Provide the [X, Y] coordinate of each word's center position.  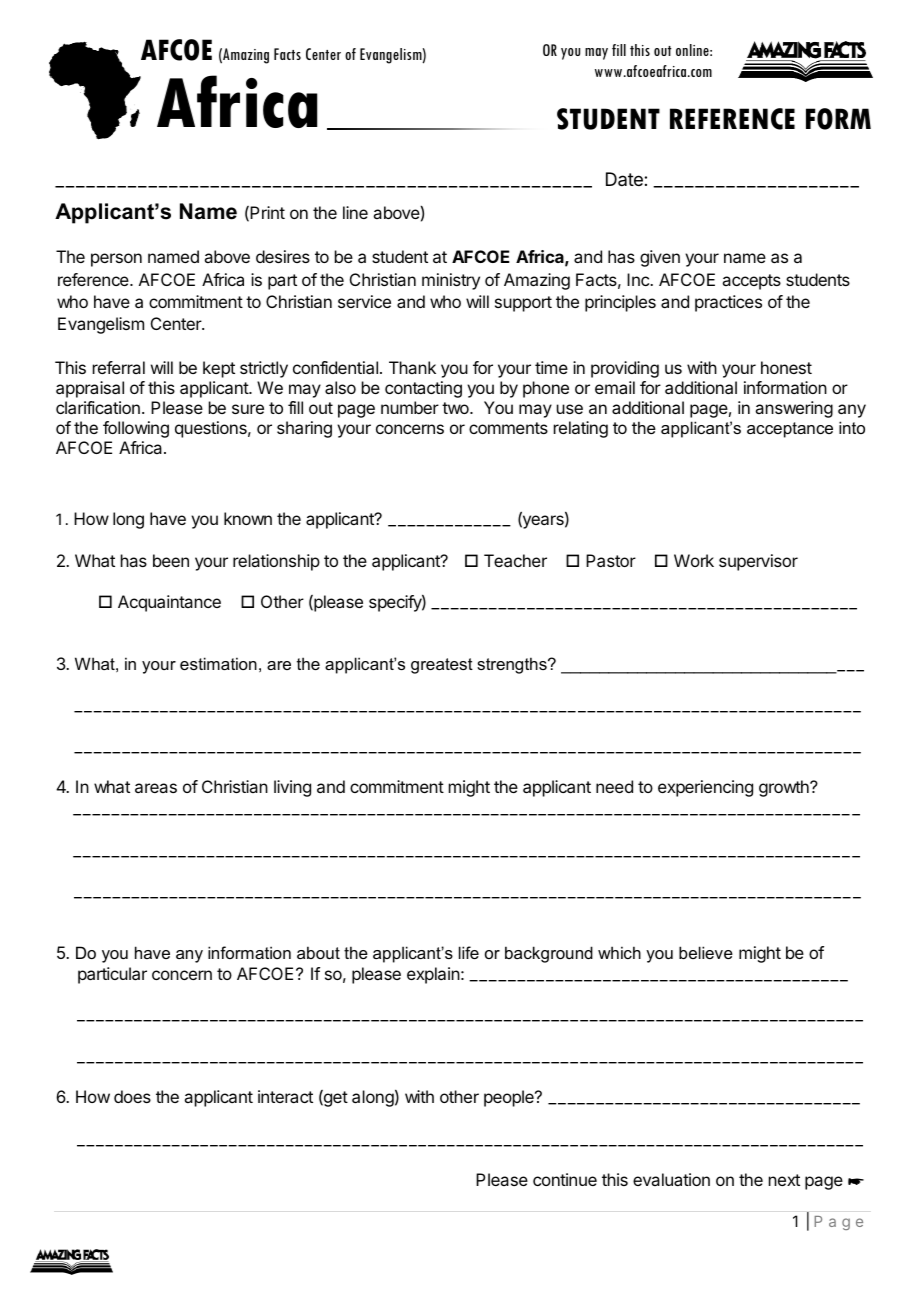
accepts [751, 282]
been [171, 560]
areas [156, 788]
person [116, 260]
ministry [451, 281]
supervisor [758, 562]
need [614, 786]
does [132, 1096]
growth [785, 788]
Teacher [515, 560]
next [784, 1180]
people [510, 1098]
